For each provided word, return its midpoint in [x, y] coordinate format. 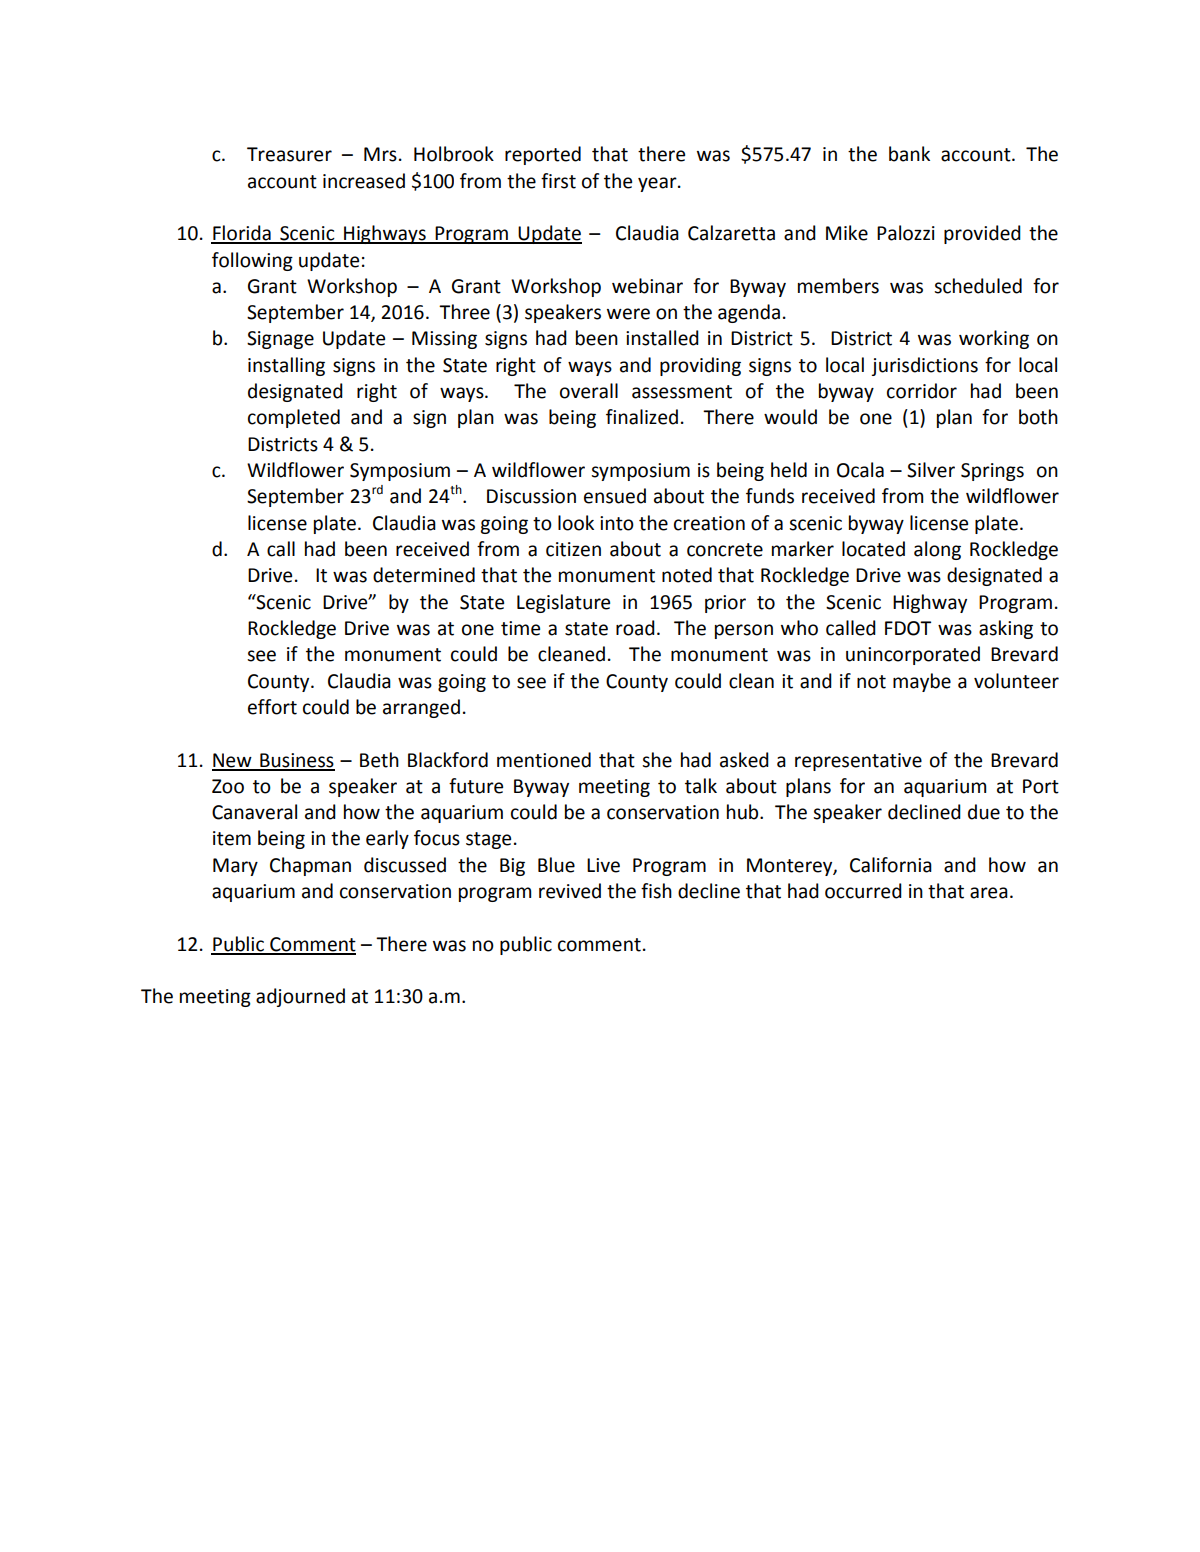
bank [909, 154]
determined [424, 575]
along [937, 550]
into [617, 523]
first [558, 181]
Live [603, 865]
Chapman [310, 866]
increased [364, 181]
